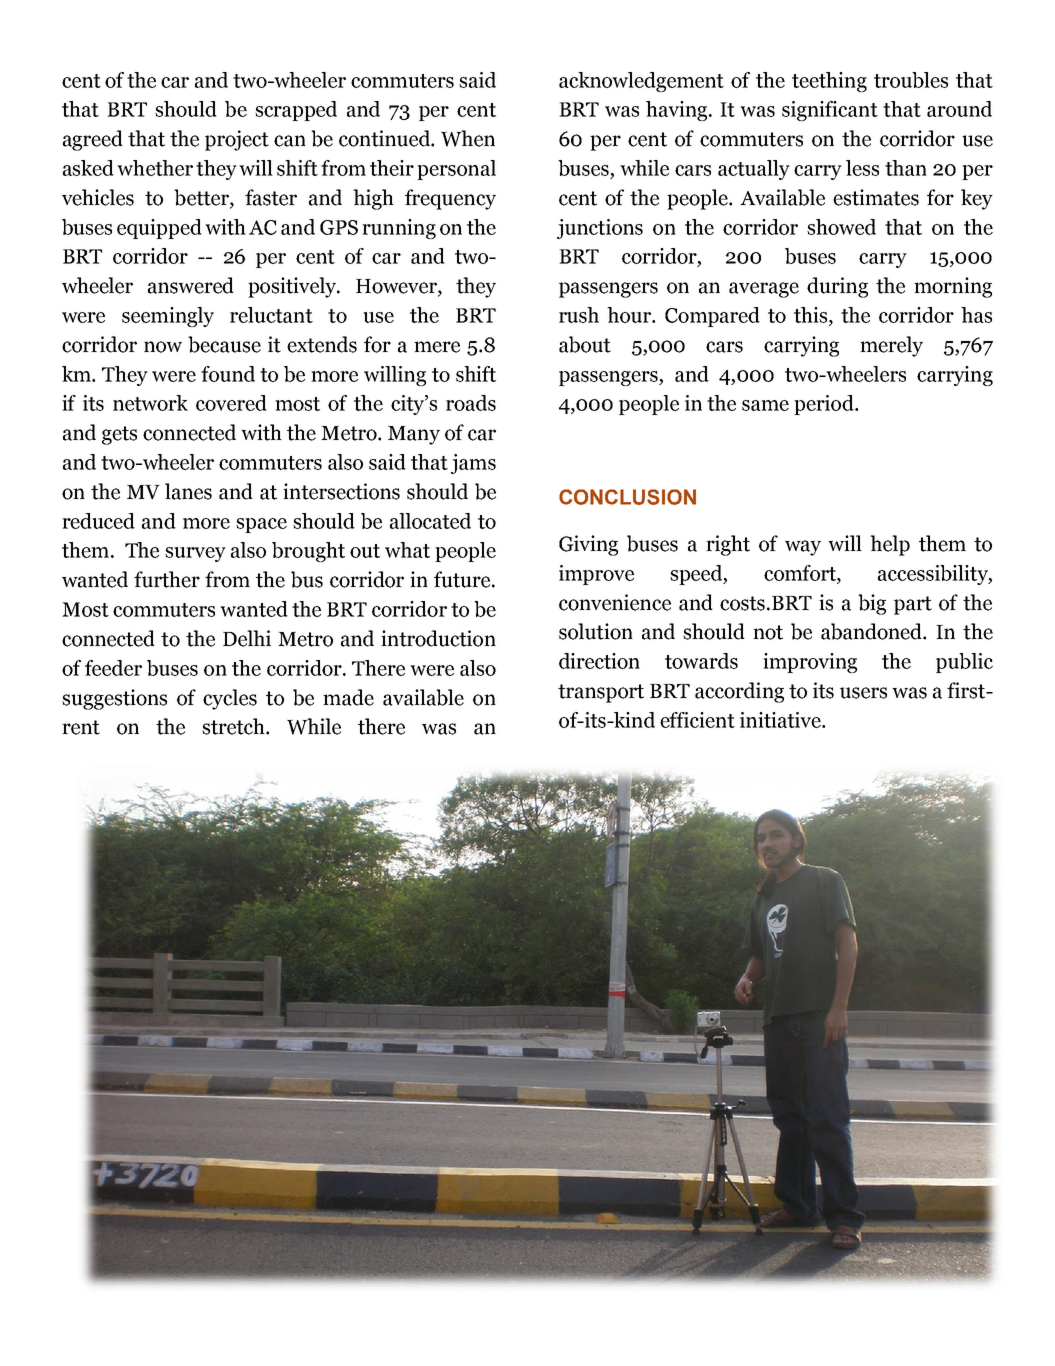 The height and width of the screenshot is (1366, 1055). I want to click on significant, so click(830, 111).
